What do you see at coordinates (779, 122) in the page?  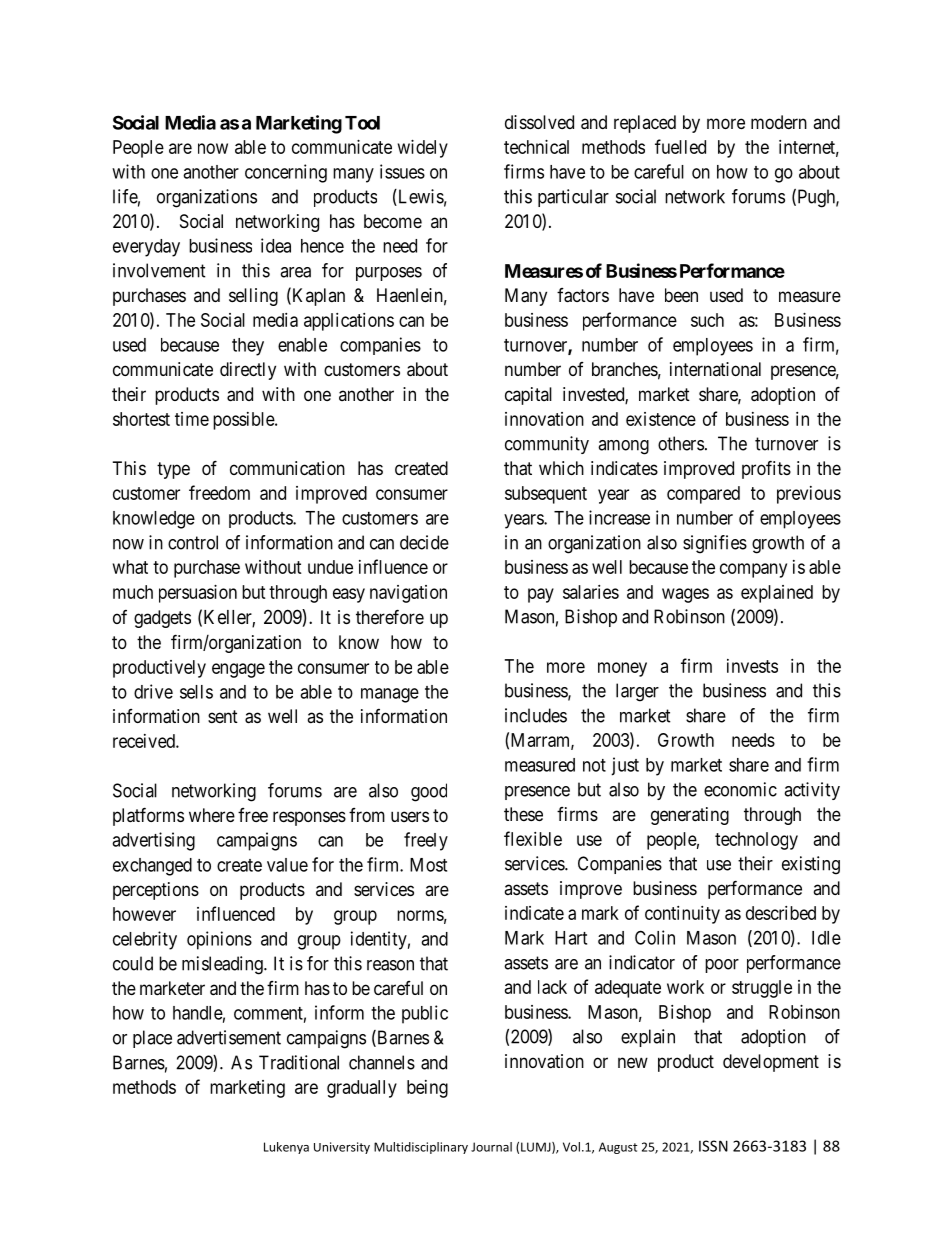 I see `modern` at bounding box center [779, 122].
